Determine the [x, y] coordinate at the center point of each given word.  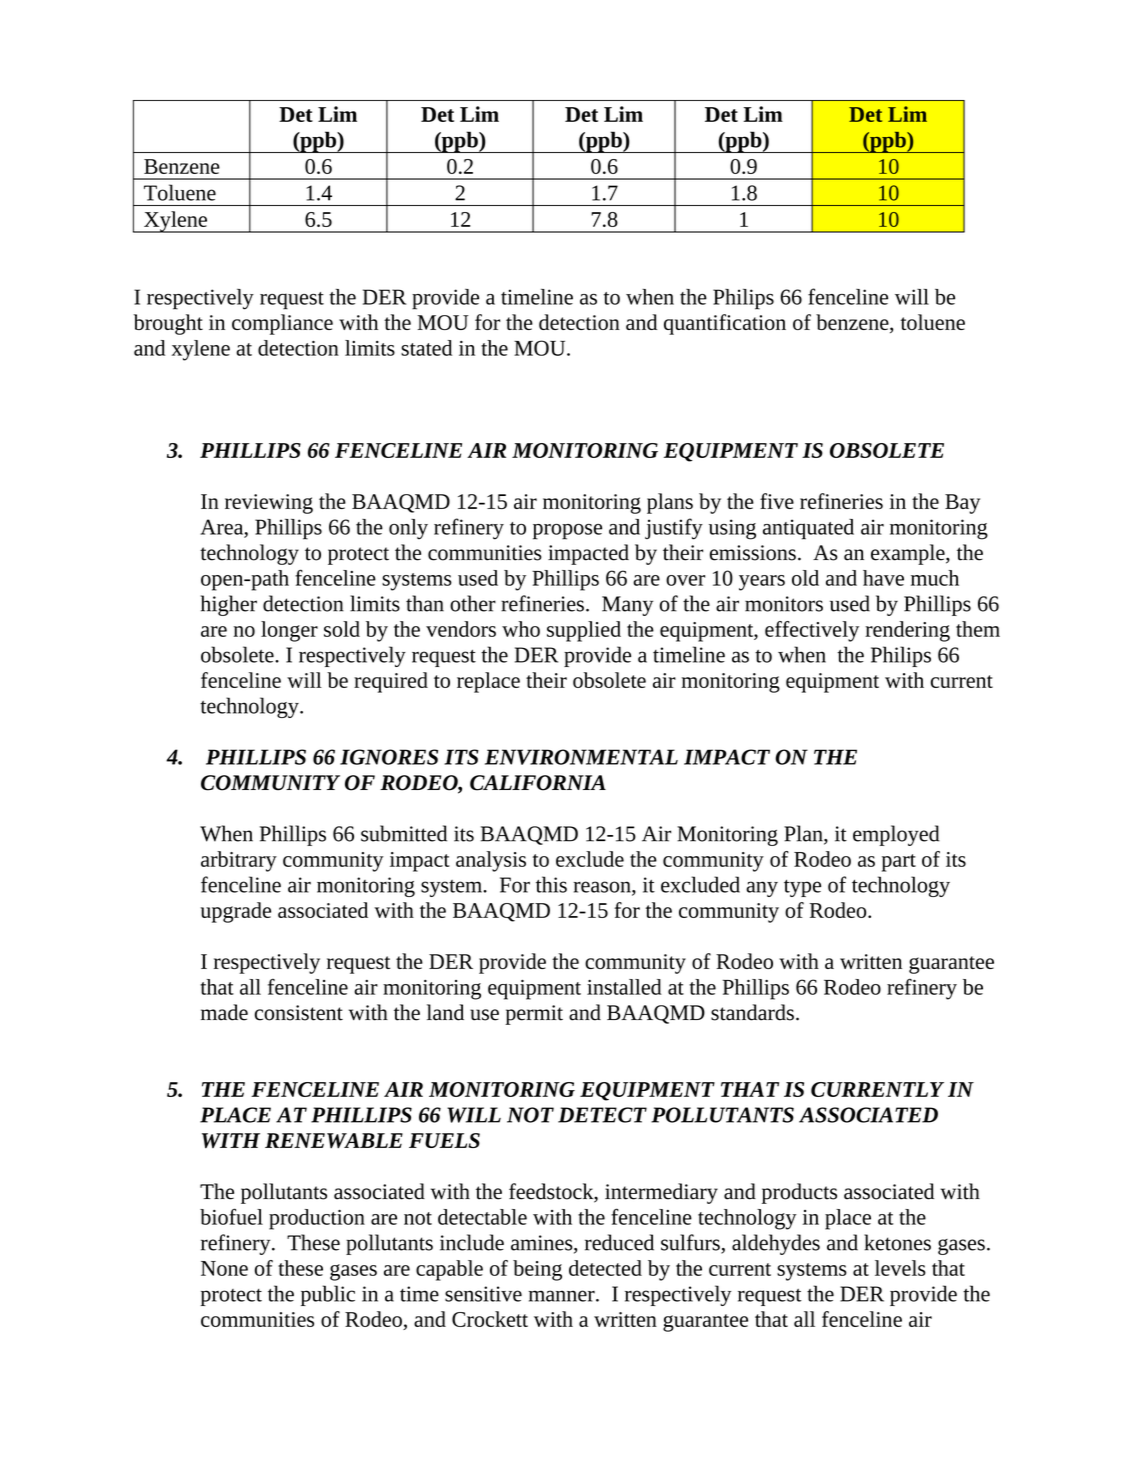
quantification [725, 324]
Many [627, 606]
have [883, 578]
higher [229, 605]
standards [752, 1012]
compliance [282, 324]
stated [426, 348]
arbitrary [239, 861]
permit [534, 1015]
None [224, 1268]
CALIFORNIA [538, 783]
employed [896, 835]
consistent [299, 1013]
